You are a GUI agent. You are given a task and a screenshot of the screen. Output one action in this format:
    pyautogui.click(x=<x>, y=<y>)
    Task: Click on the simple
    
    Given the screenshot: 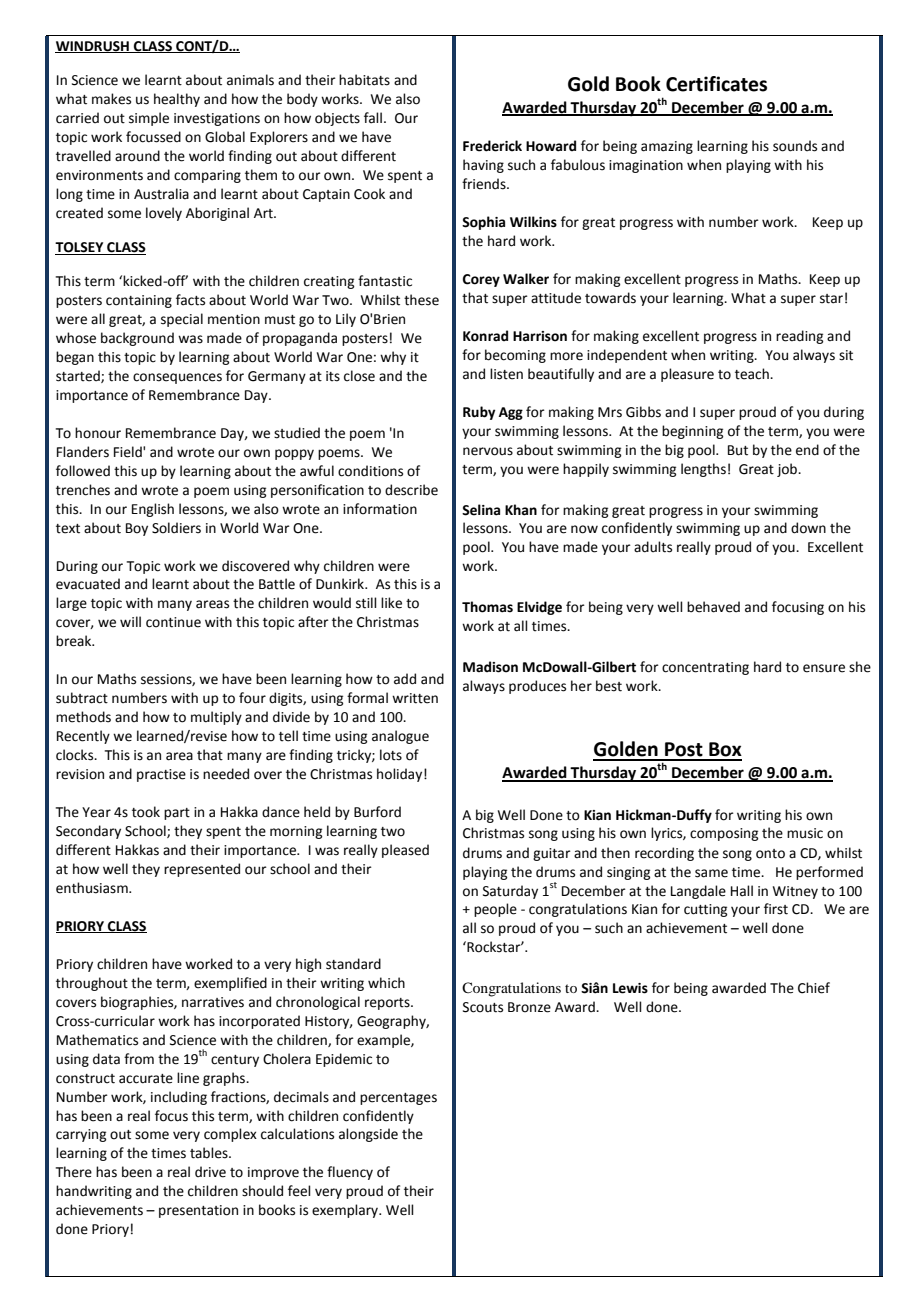 What is the action you would take?
    pyautogui.click(x=149, y=119)
